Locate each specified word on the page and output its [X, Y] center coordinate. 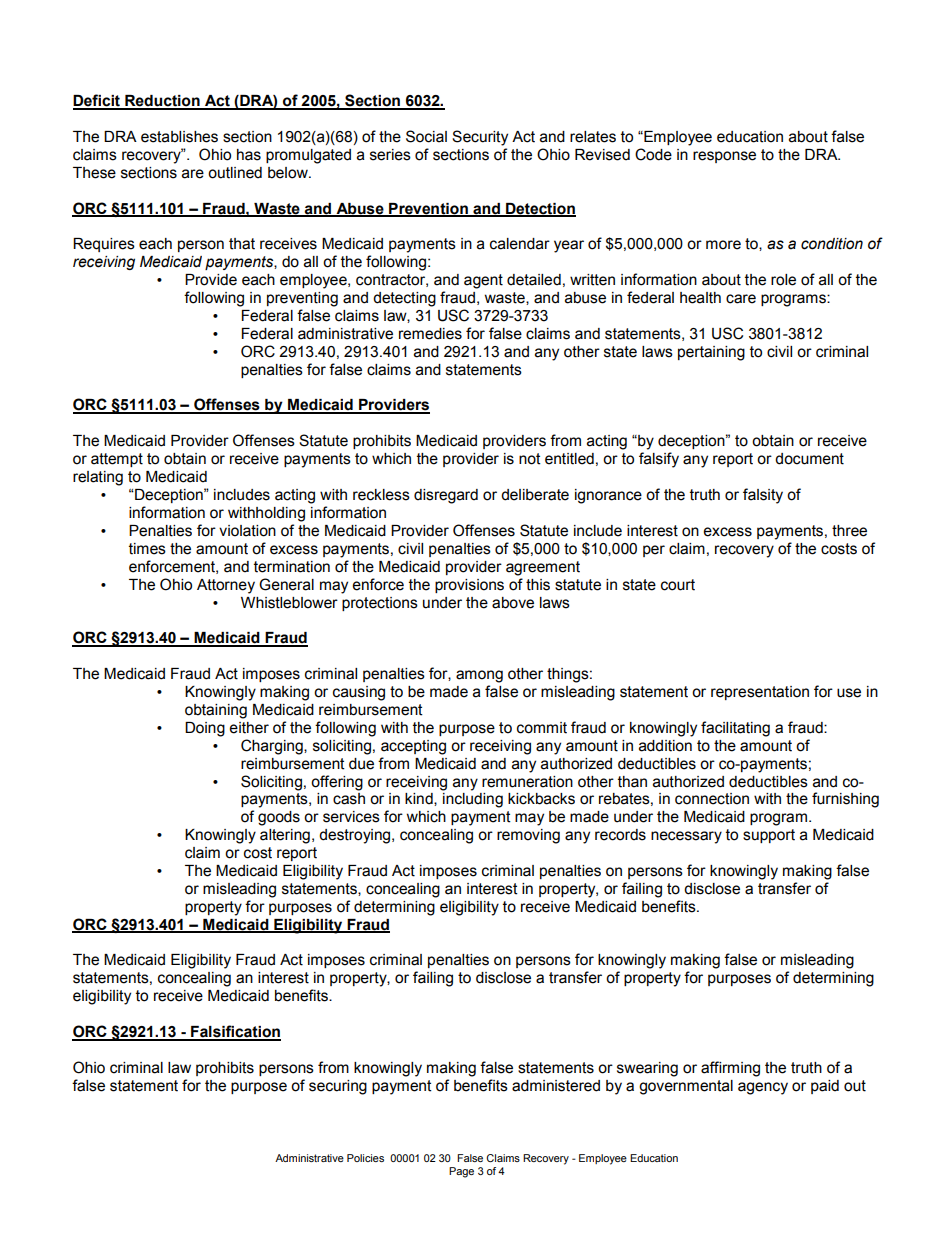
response [724, 157]
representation [760, 693]
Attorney [226, 586]
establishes [179, 137]
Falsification [235, 1032]
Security [480, 138]
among [479, 676]
